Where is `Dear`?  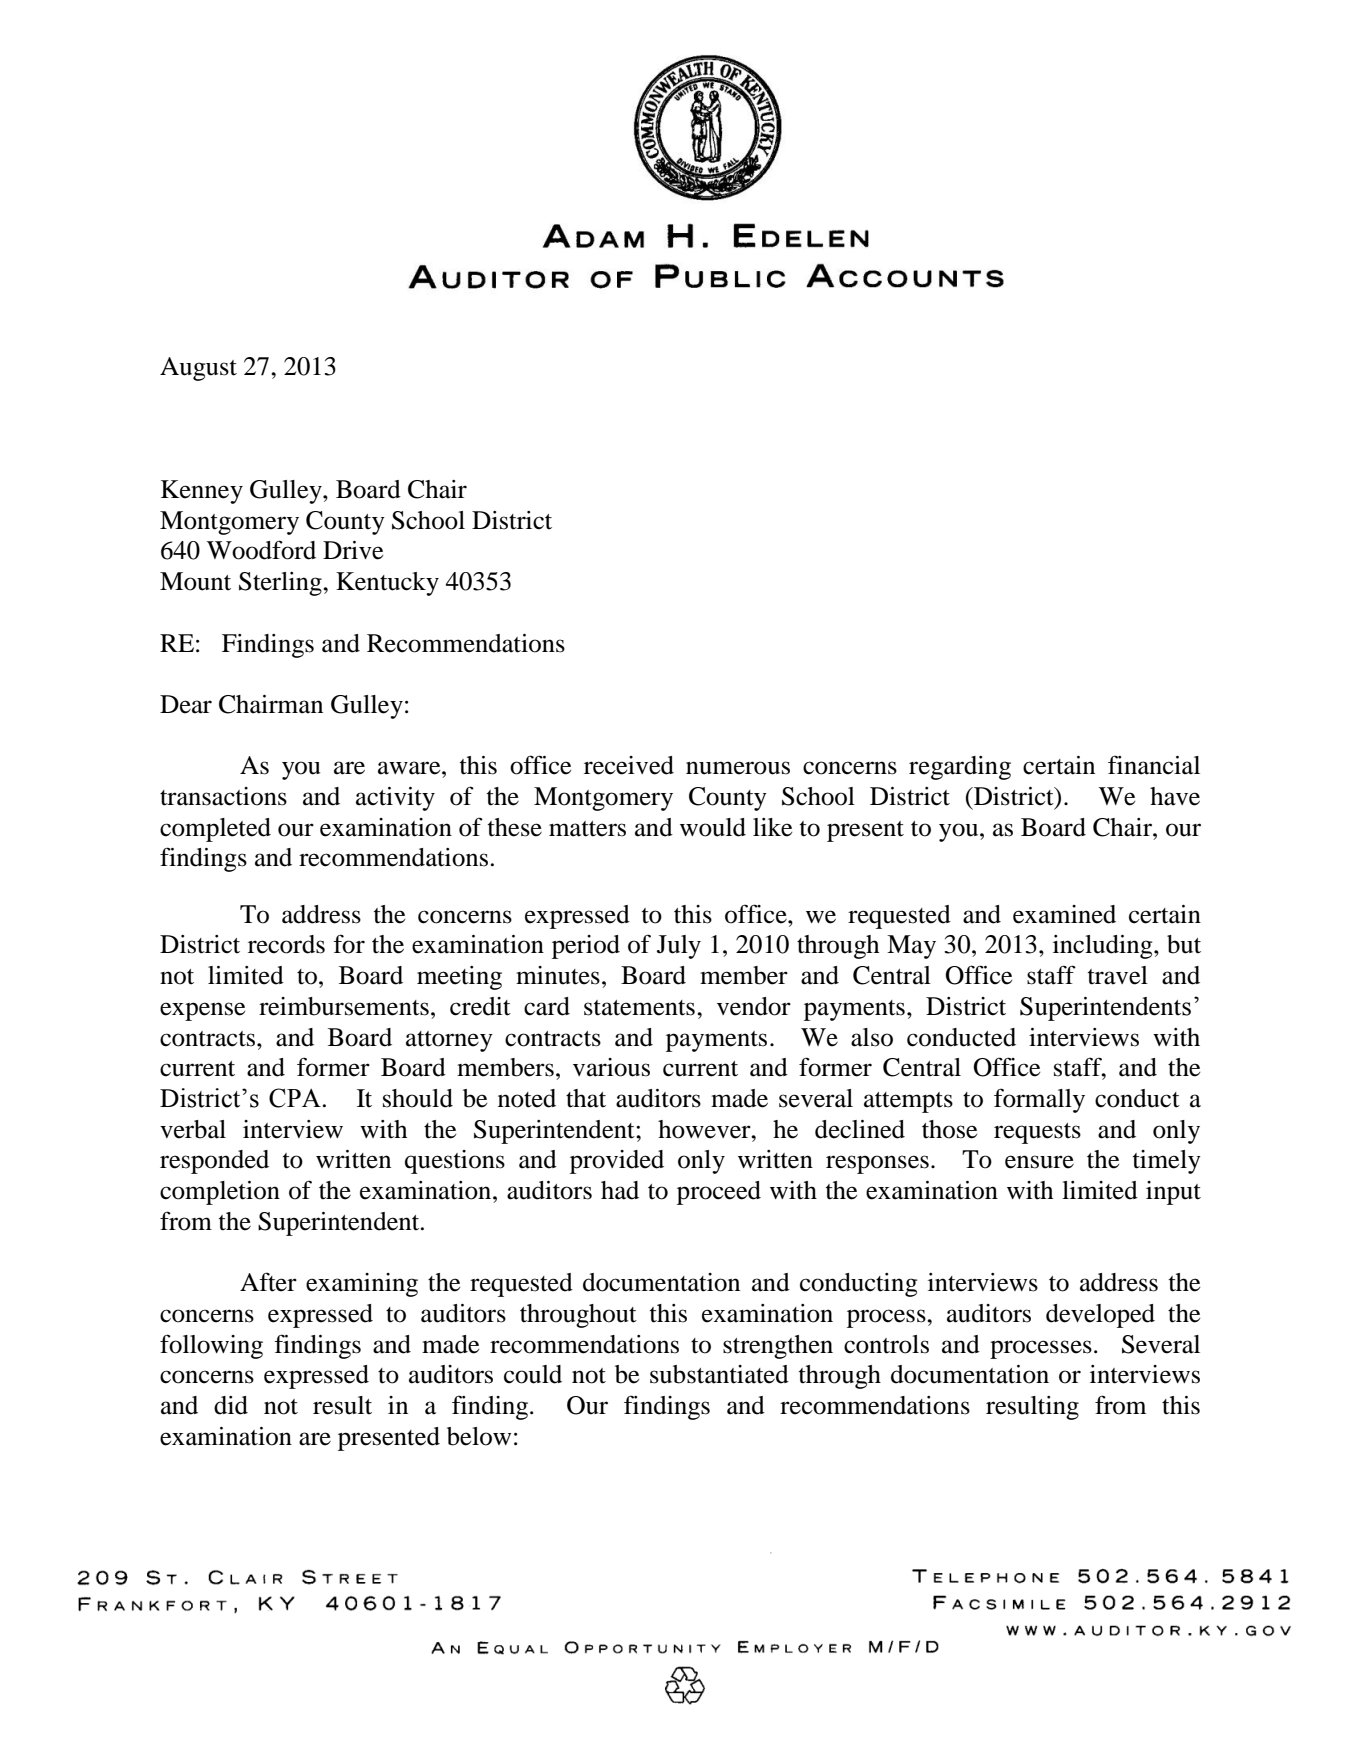
Dear is located at coordinates (186, 704).
